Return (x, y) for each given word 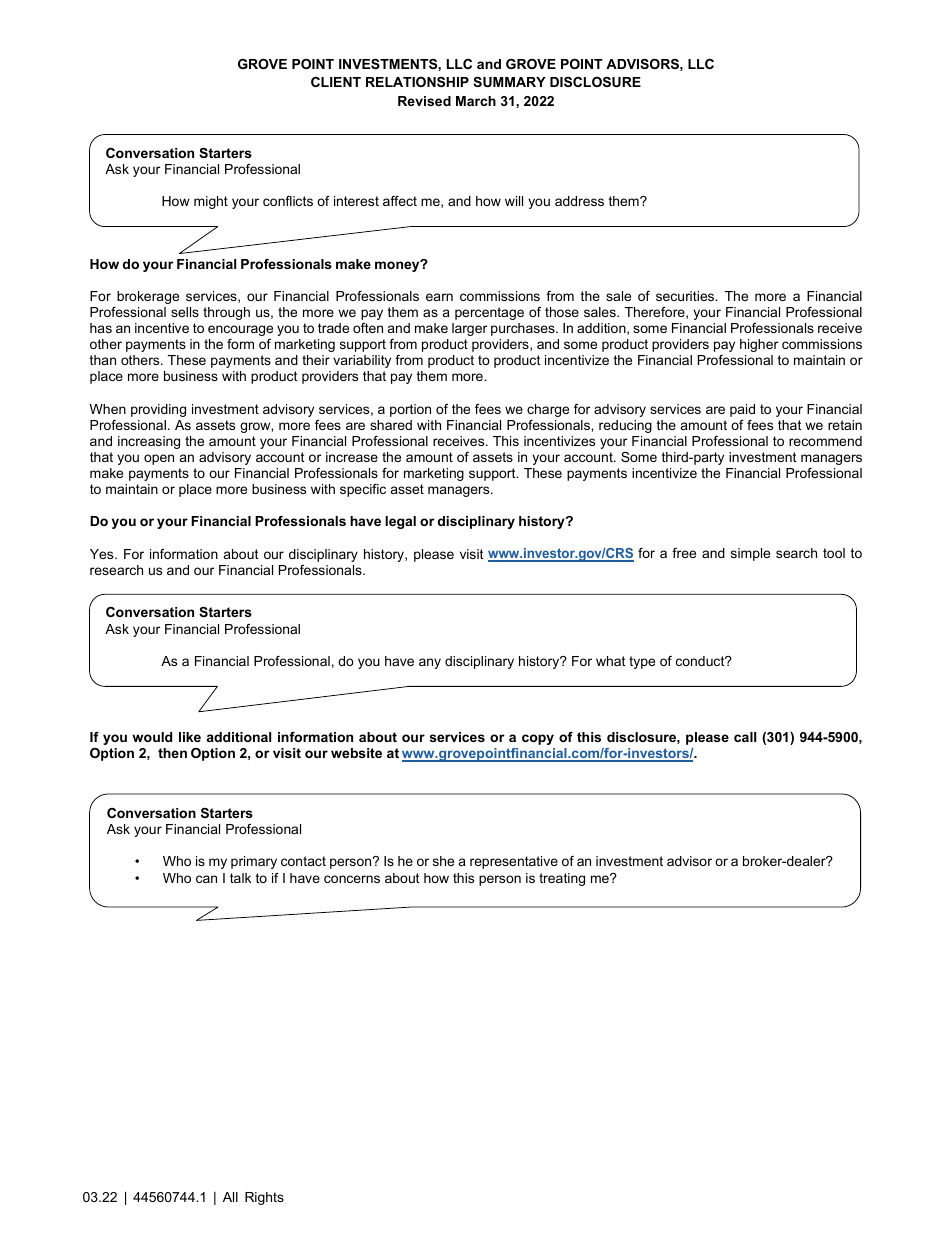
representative (514, 862)
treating (562, 879)
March (476, 101)
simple (750, 554)
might (211, 202)
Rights (264, 1198)
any (430, 663)
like (190, 737)
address (579, 201)
